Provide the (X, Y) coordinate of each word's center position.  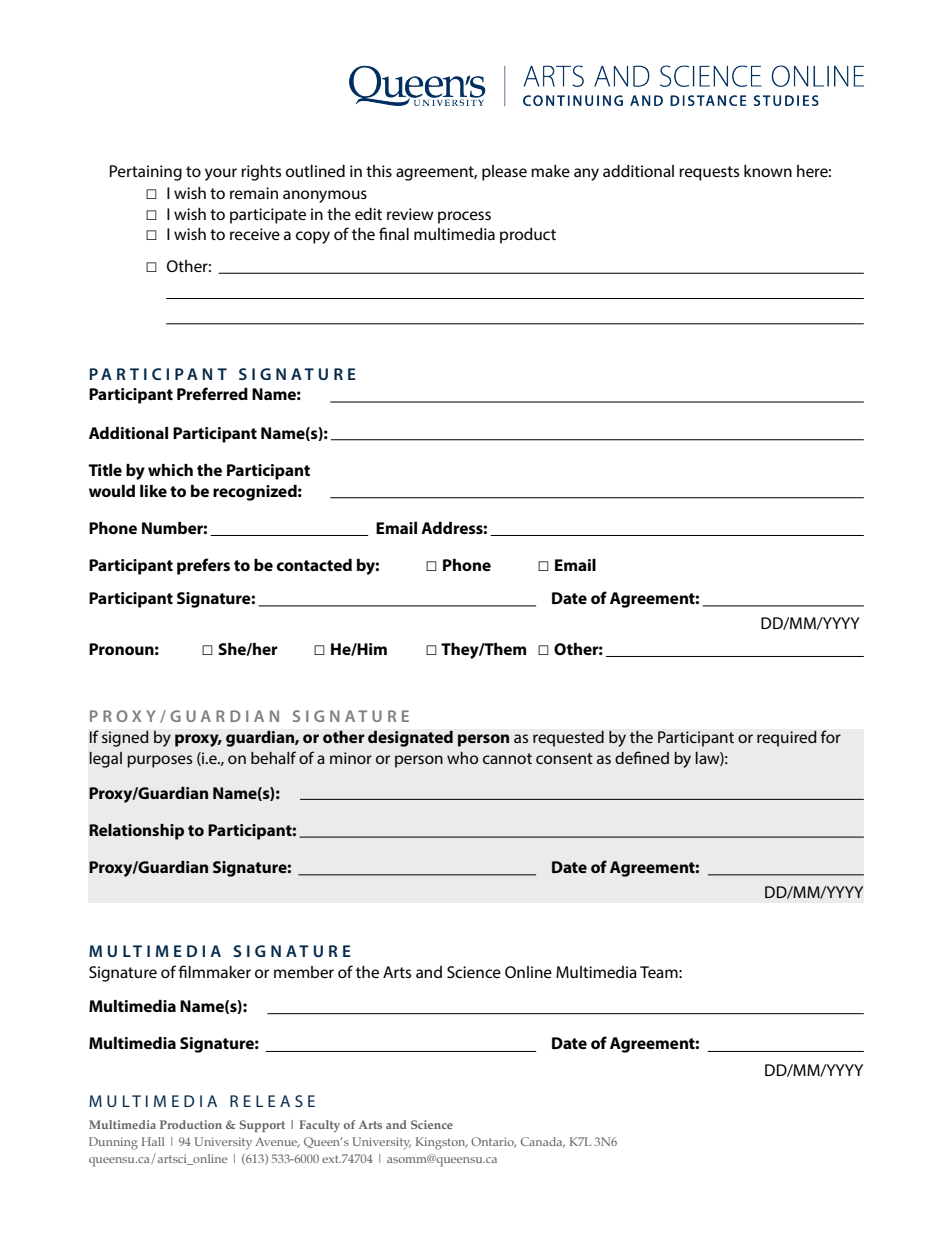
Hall (153, 1141)
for (830, 736)
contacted (314, 565)
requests (709, 173)
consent (564, 758)
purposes (159, 761)
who (462, 758)
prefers (203, 566)
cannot (507, 758)
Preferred (212, 393)
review (410, 214)
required (787, 739)
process (464, 217)
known (768, 171)
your (221, 174)
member (304, 972)
